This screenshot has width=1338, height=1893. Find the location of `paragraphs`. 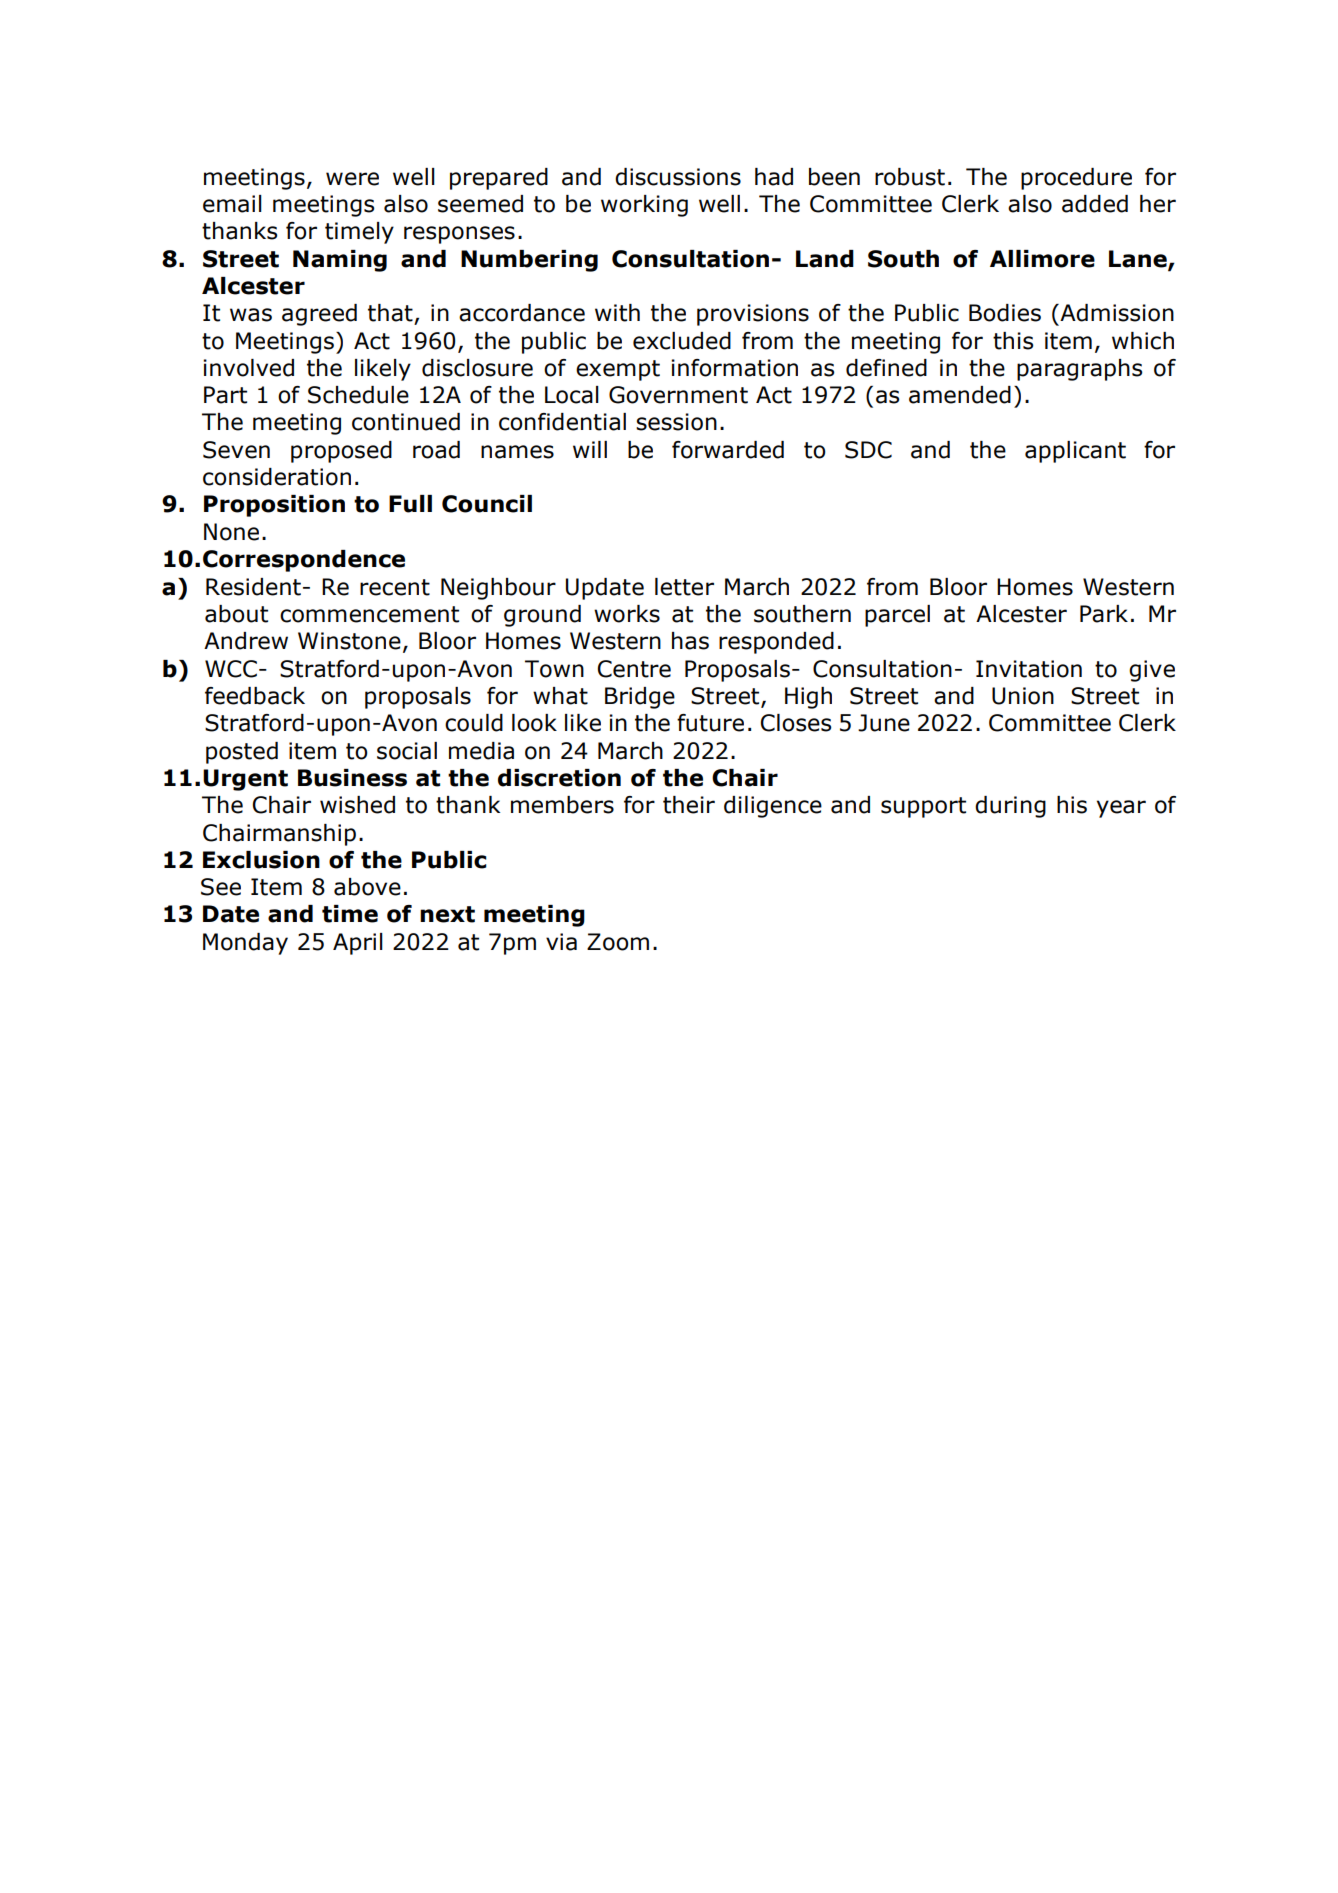

paragraphs is located at coordinates (1079, 370).
